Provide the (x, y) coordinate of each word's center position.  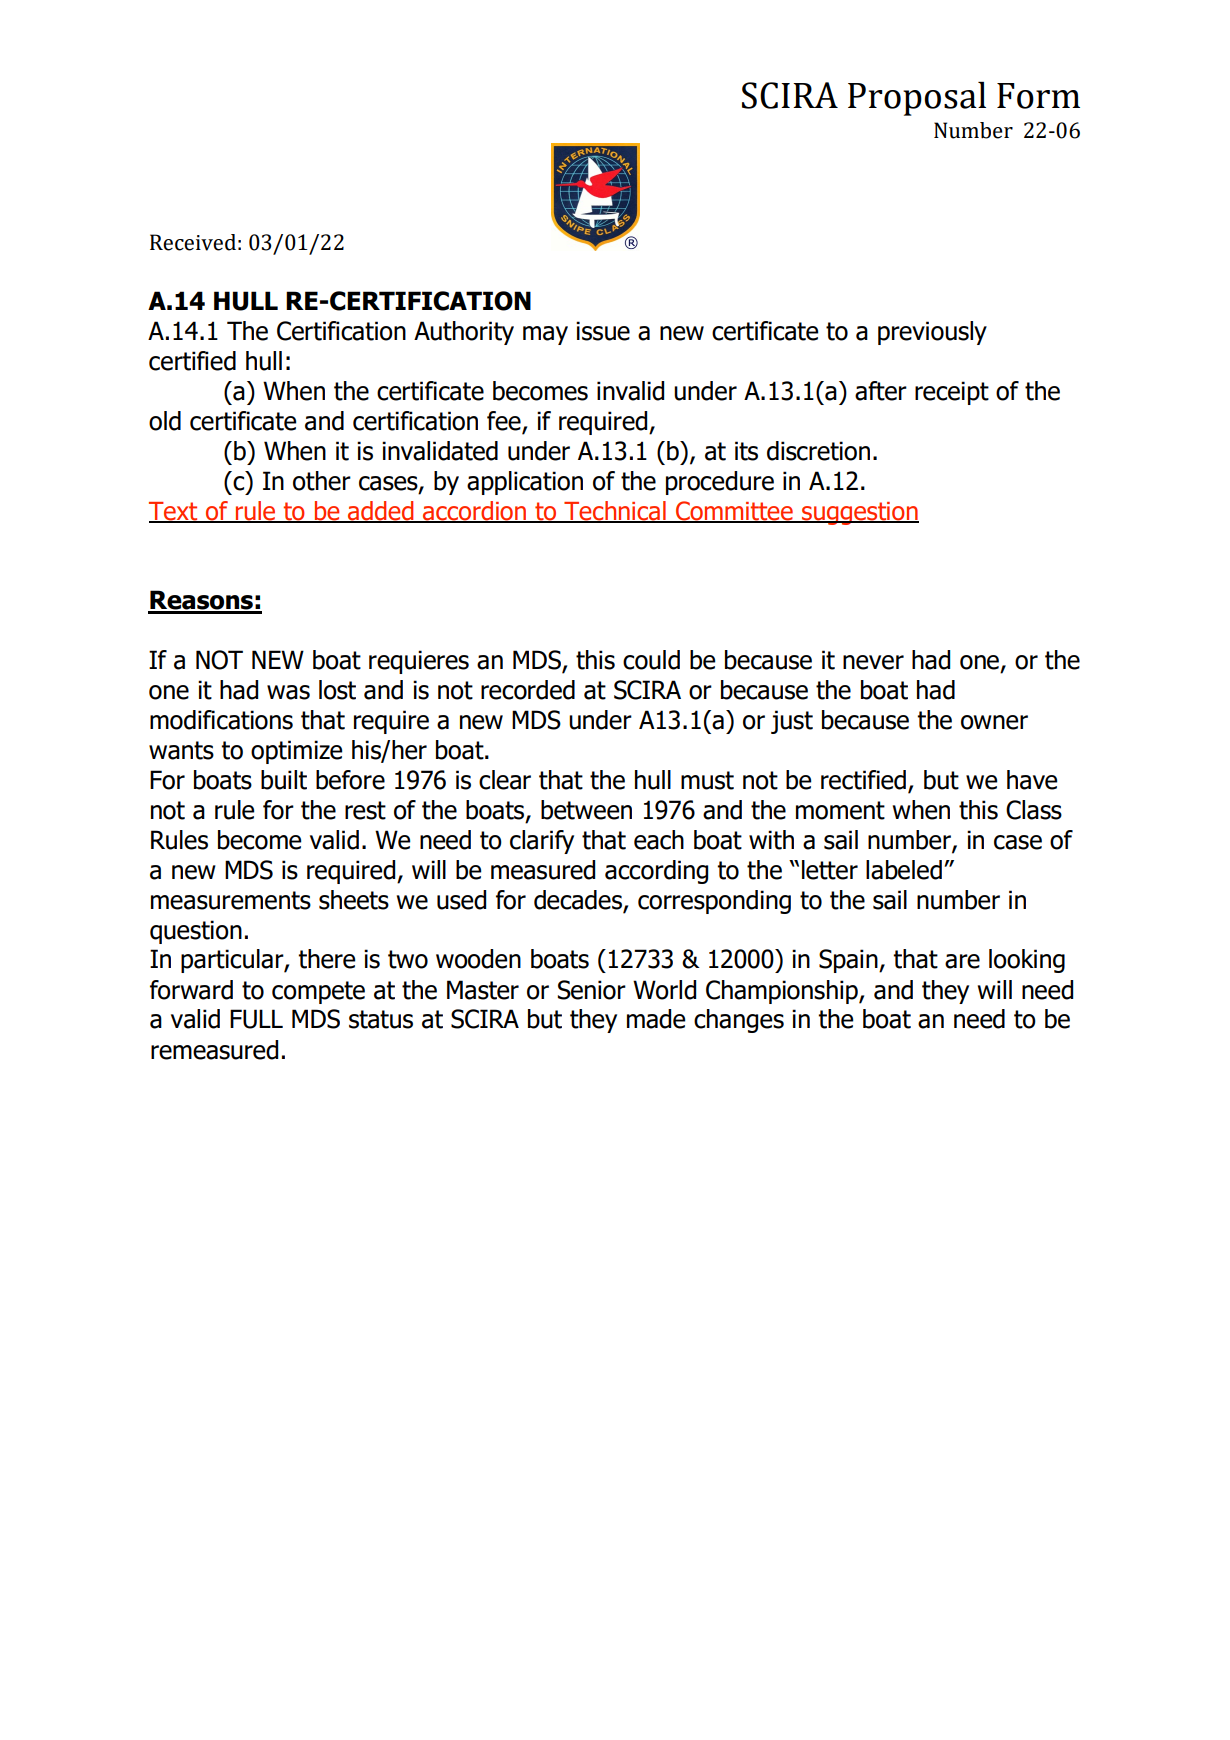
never (873, 662)
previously (932, 333)
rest (365, 810)
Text (174, 512)
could (651, 660)
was (288, 692)
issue (603, 331)
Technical (615, 511)
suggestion (859, 513)
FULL (256, 1019)
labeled (904, 870)
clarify (542, 842)
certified (192, 361)
